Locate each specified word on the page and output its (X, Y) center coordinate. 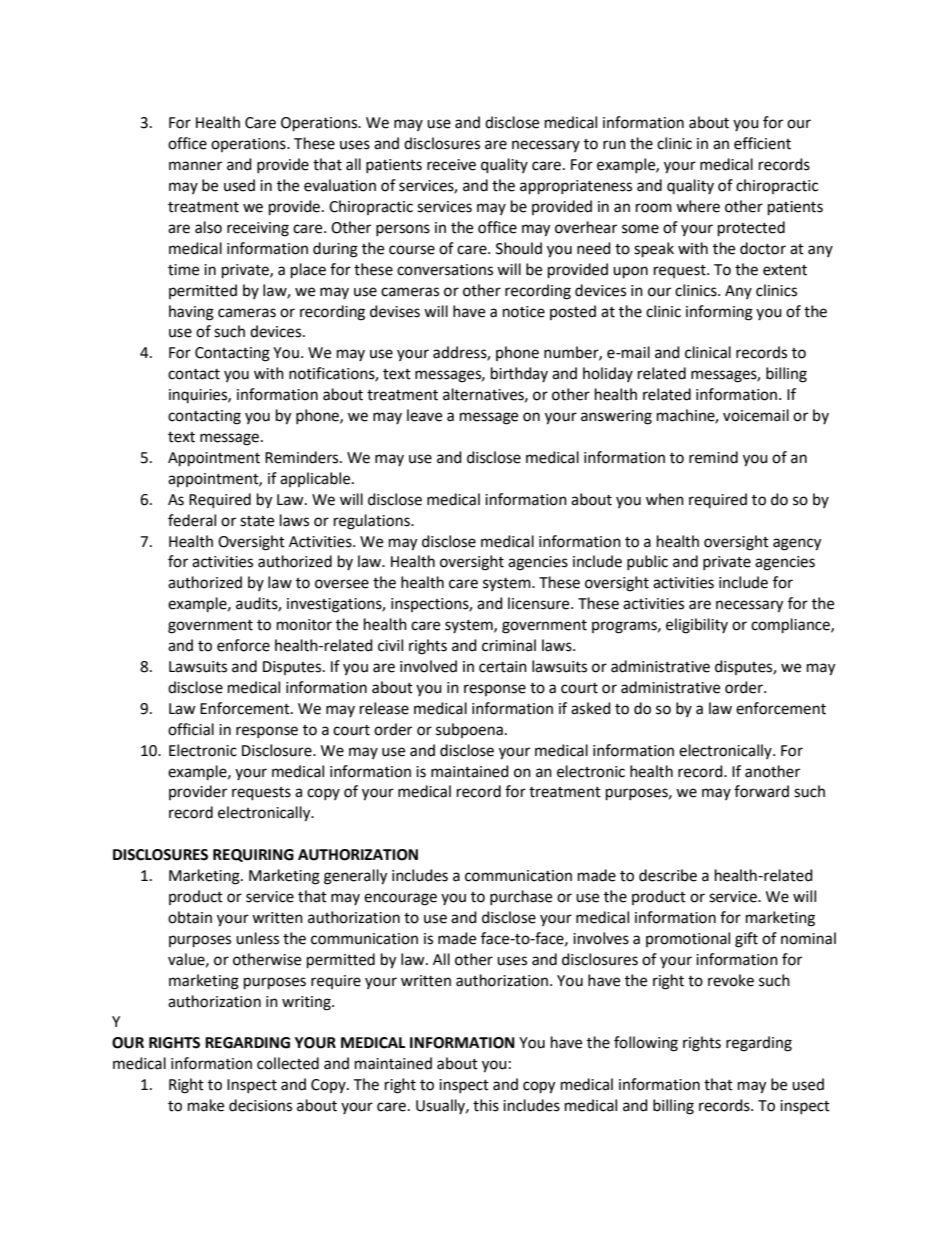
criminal (509, 645)
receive (451, 165)
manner (195, 166)
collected (288, 1063)
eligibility (697, 626)
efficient (762, 143)
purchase (521, 897)
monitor (304, 625)
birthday (519, 374)
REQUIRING (253, 855)
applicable (316, 479)
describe (668, 875)
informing (719, 313)
